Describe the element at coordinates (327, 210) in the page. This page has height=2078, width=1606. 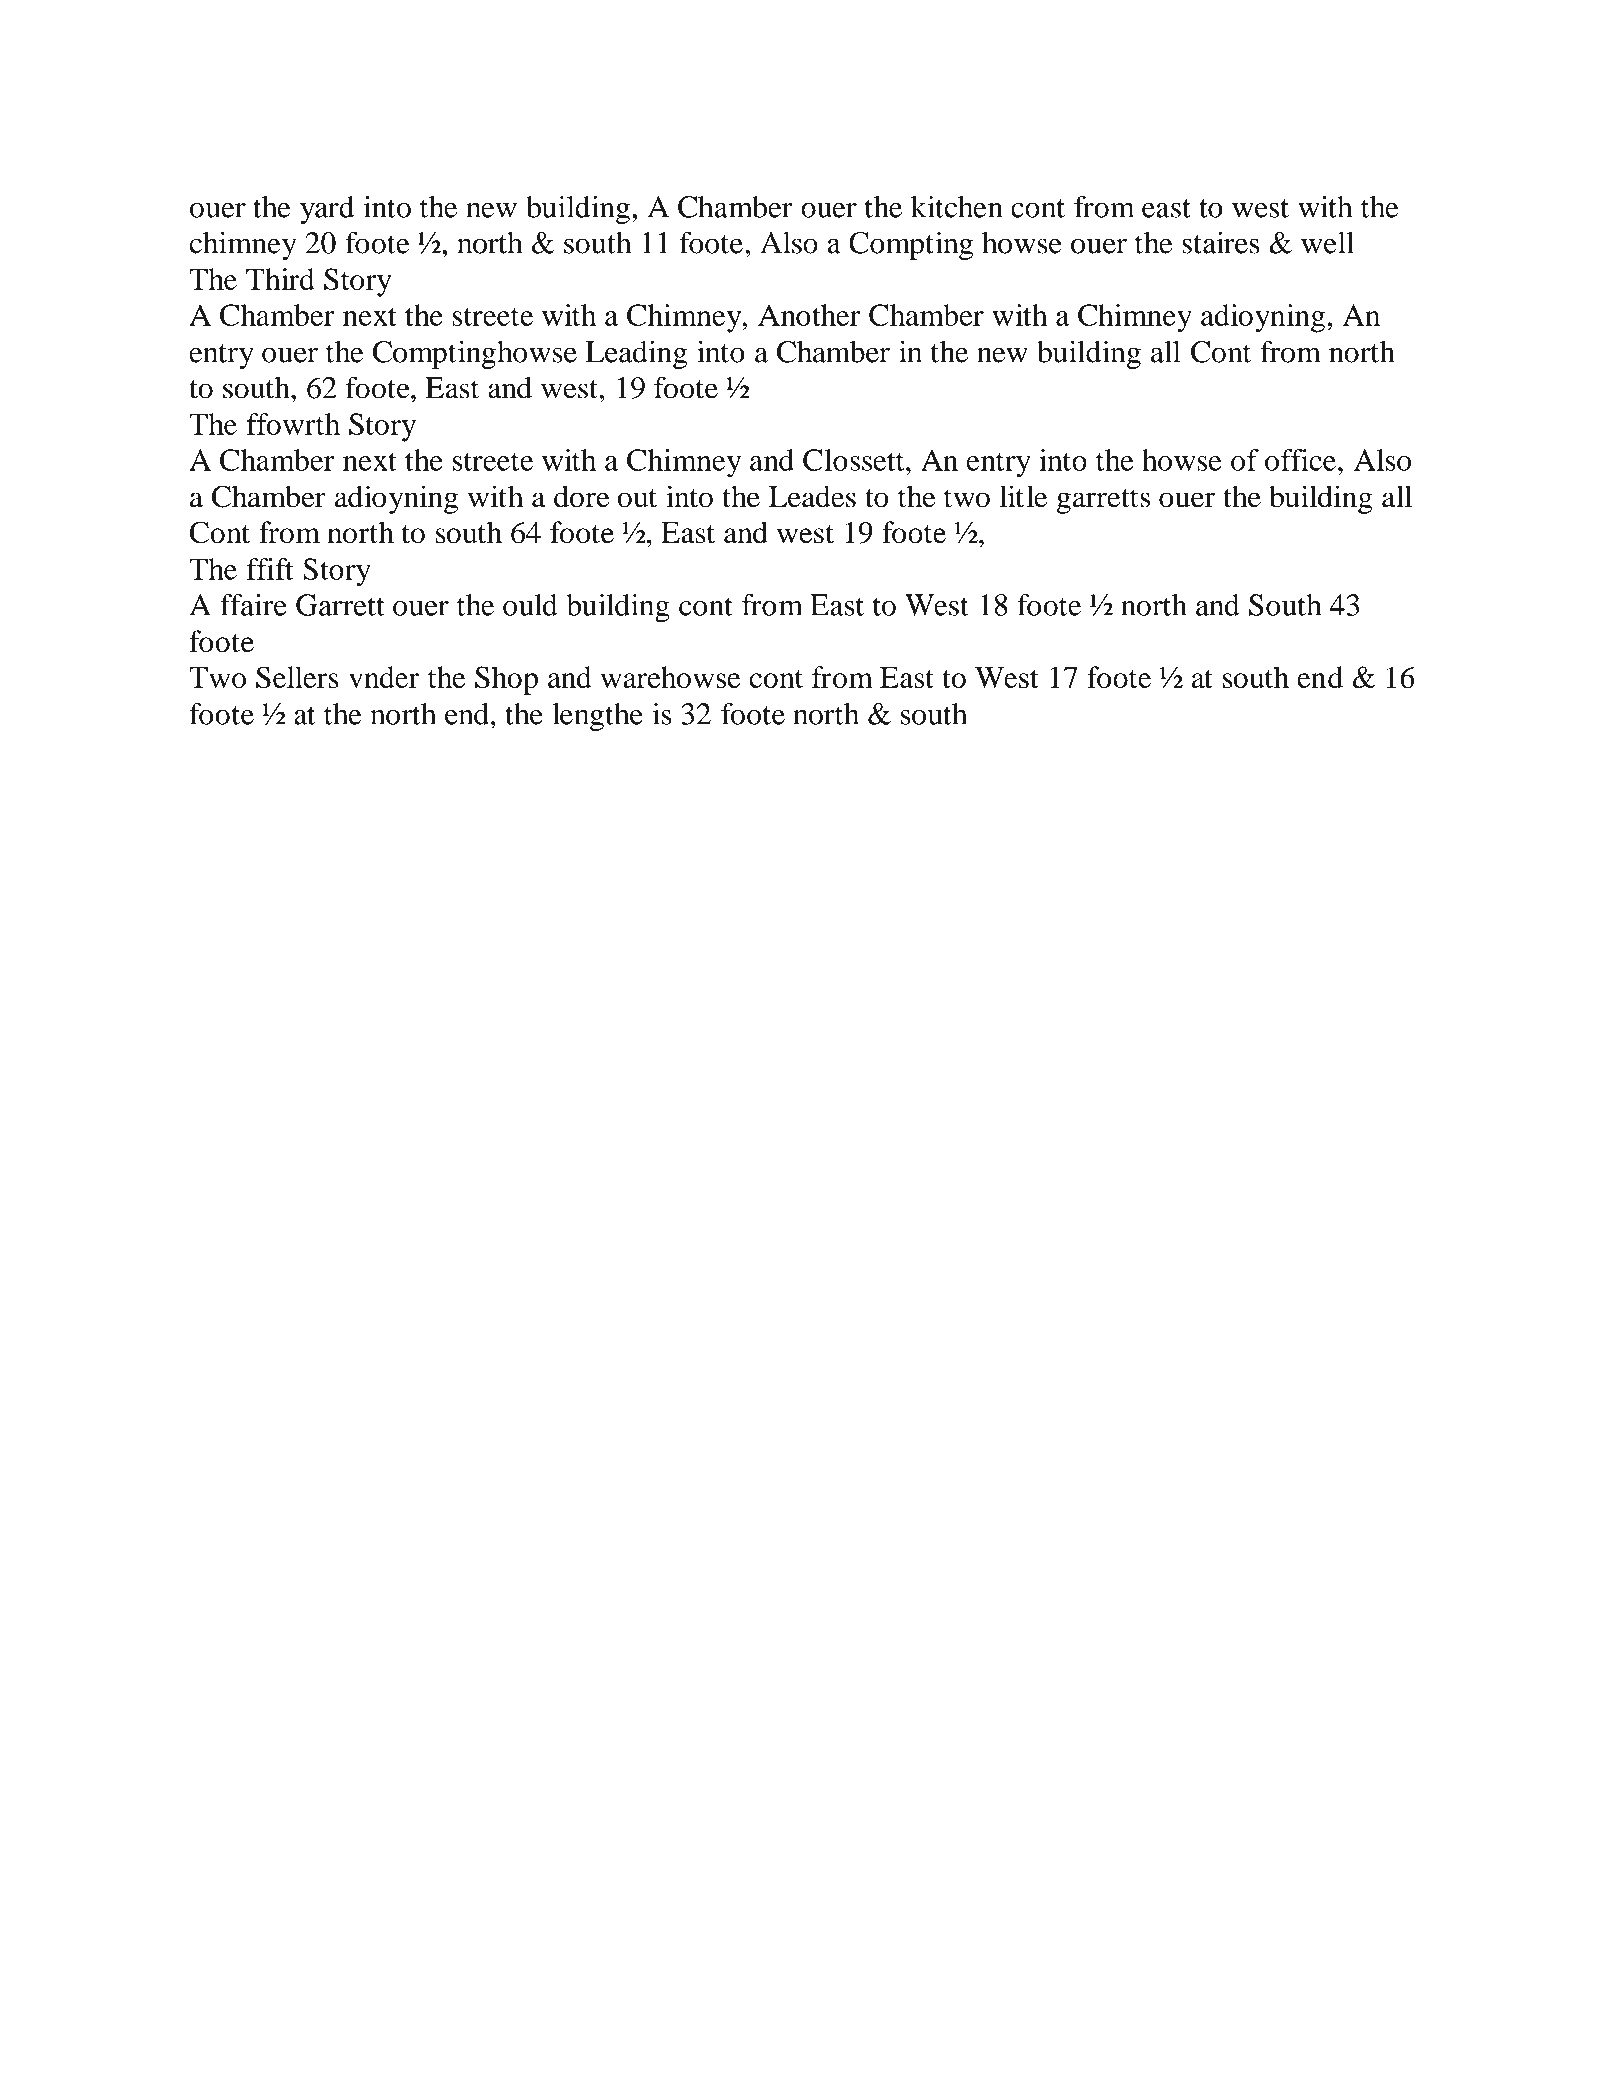
I see `yard` at that location.
